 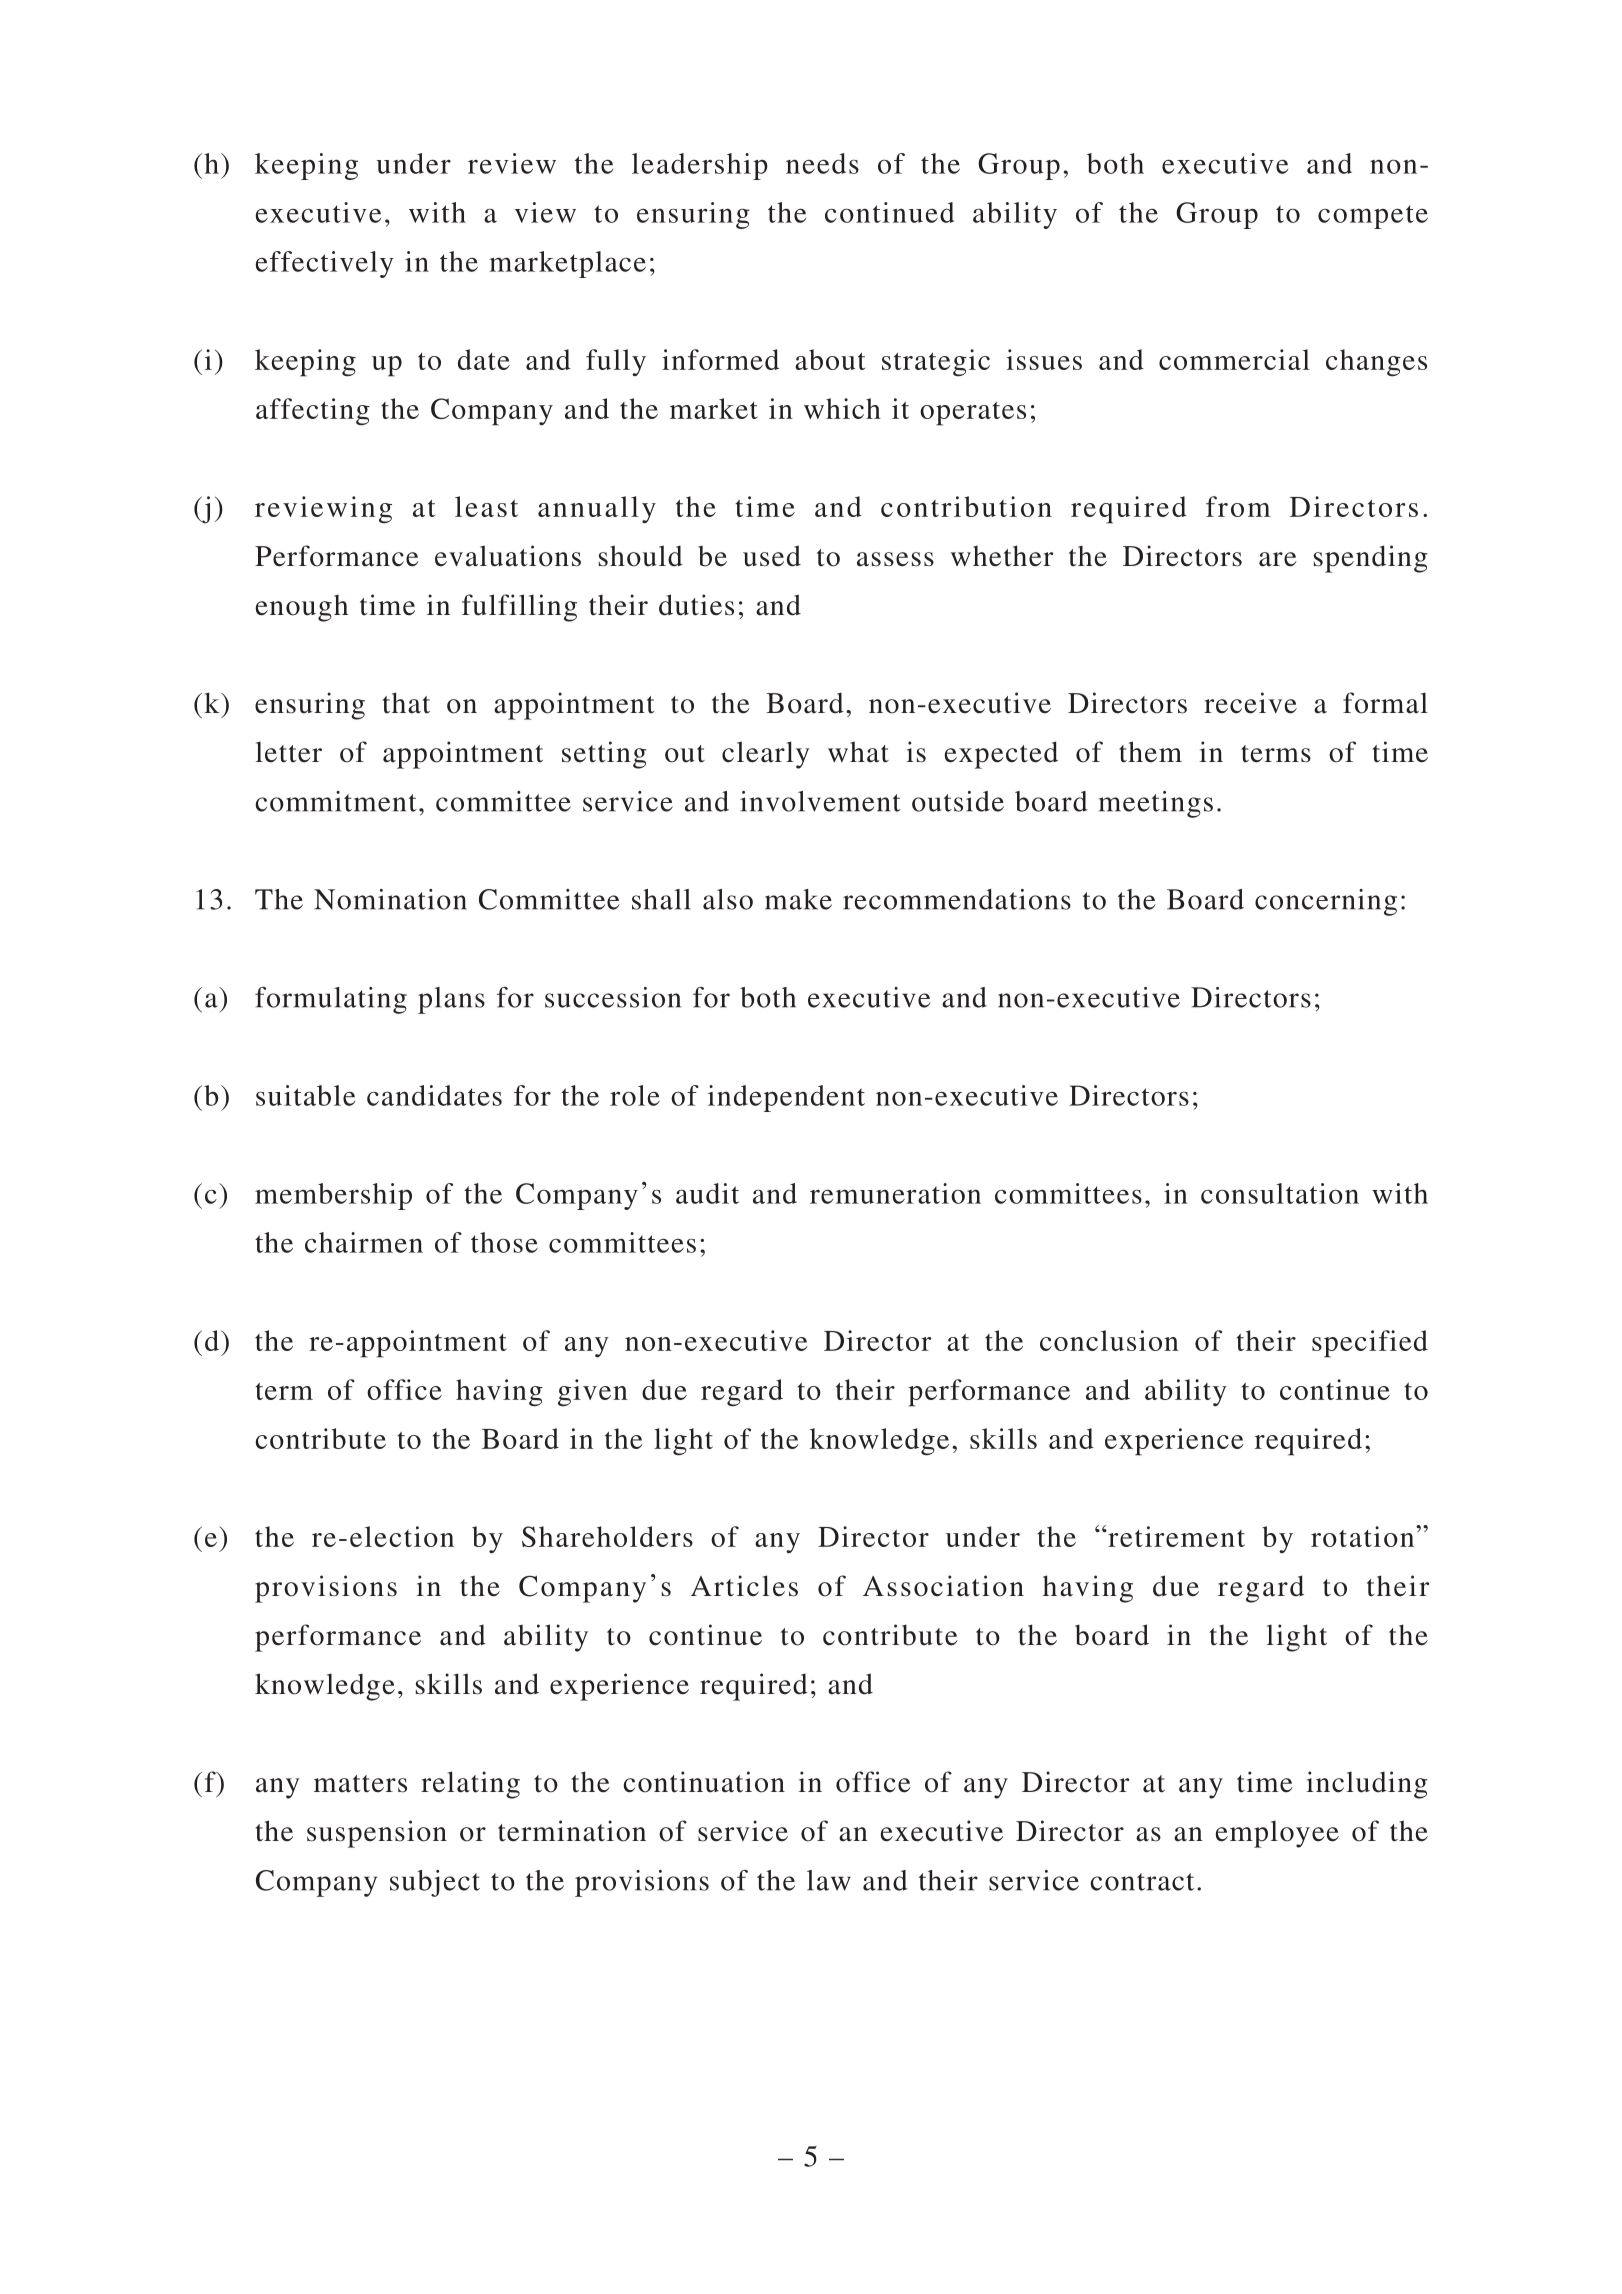 What do you see at coordinates (1250, 703) in the screenshot?
I see `receive` at bounding box center [1250, 703].
